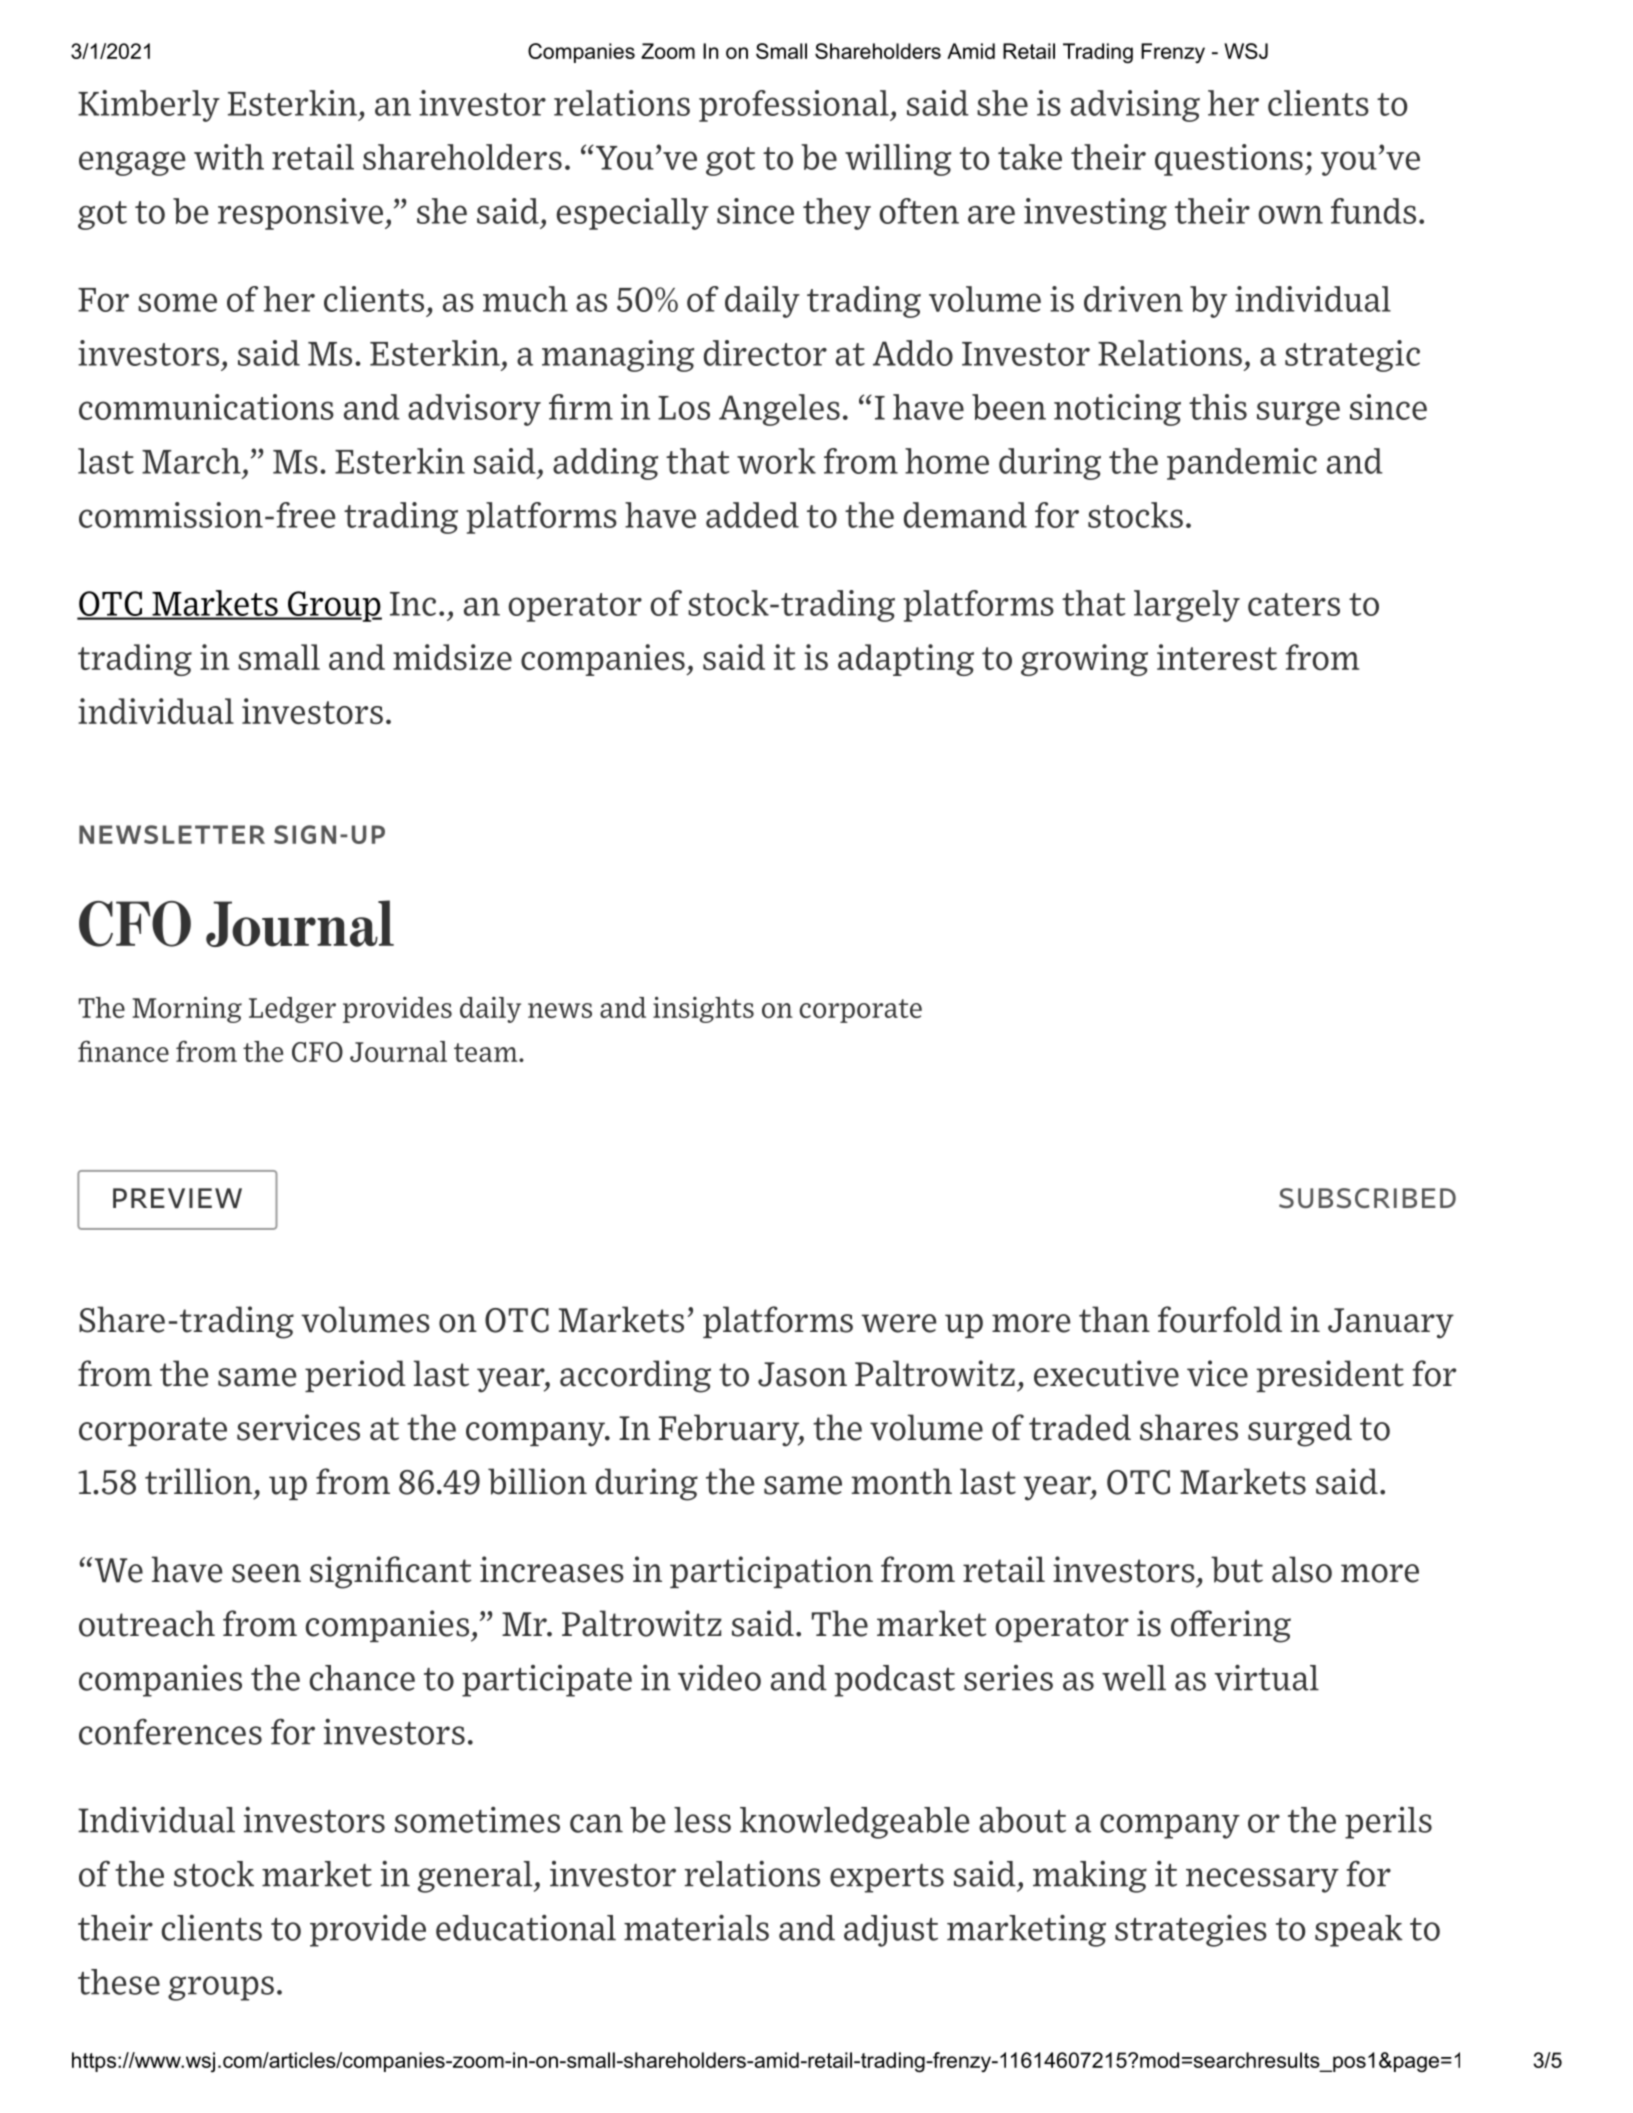 This screenshot has width=1633, height=2113. Describe the element at coordinates (119, 1982) in the screenshot. I see `these` at that location.
